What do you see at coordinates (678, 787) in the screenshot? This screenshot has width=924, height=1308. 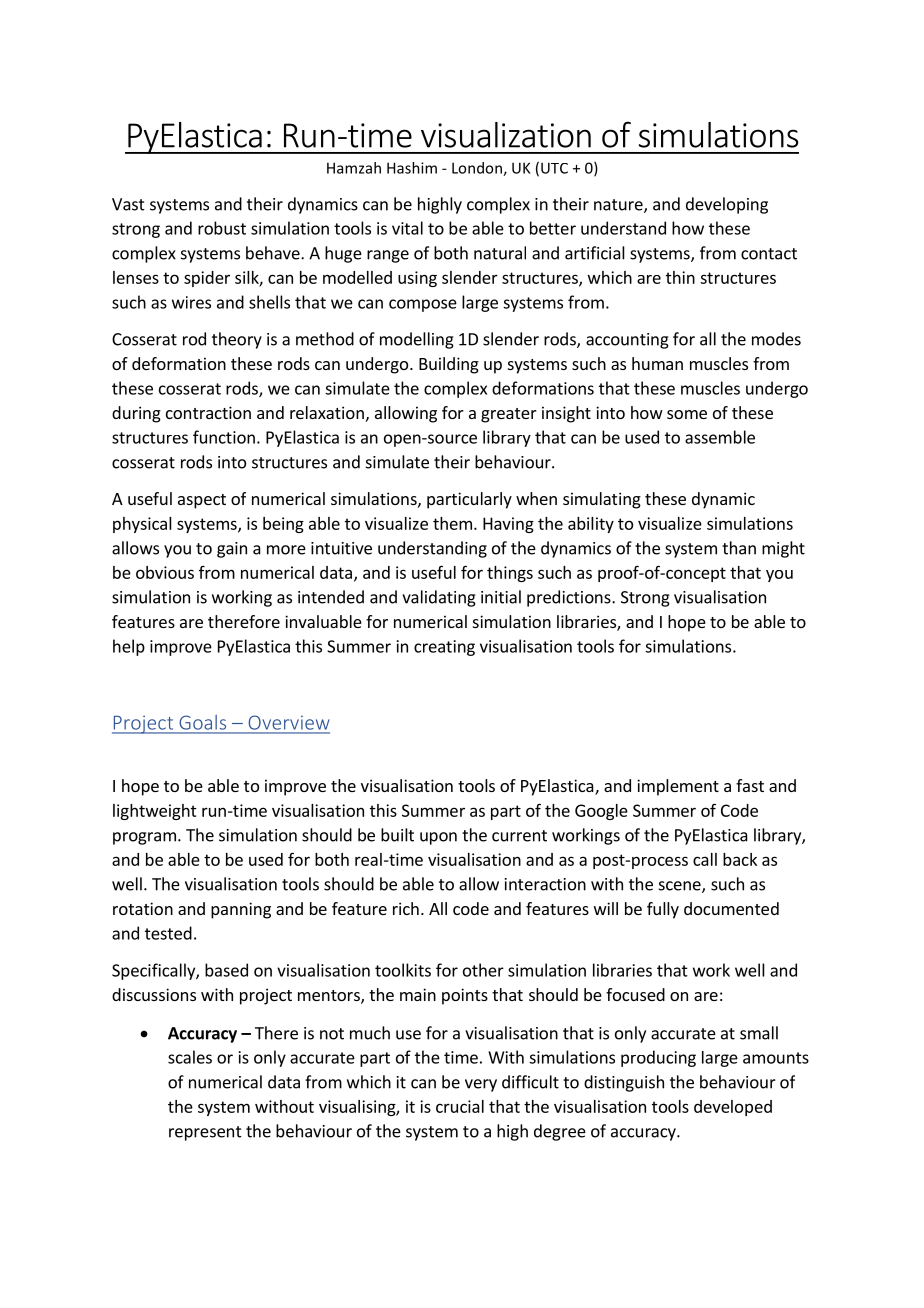 I see `implement` at bounding box center [678, 787].
